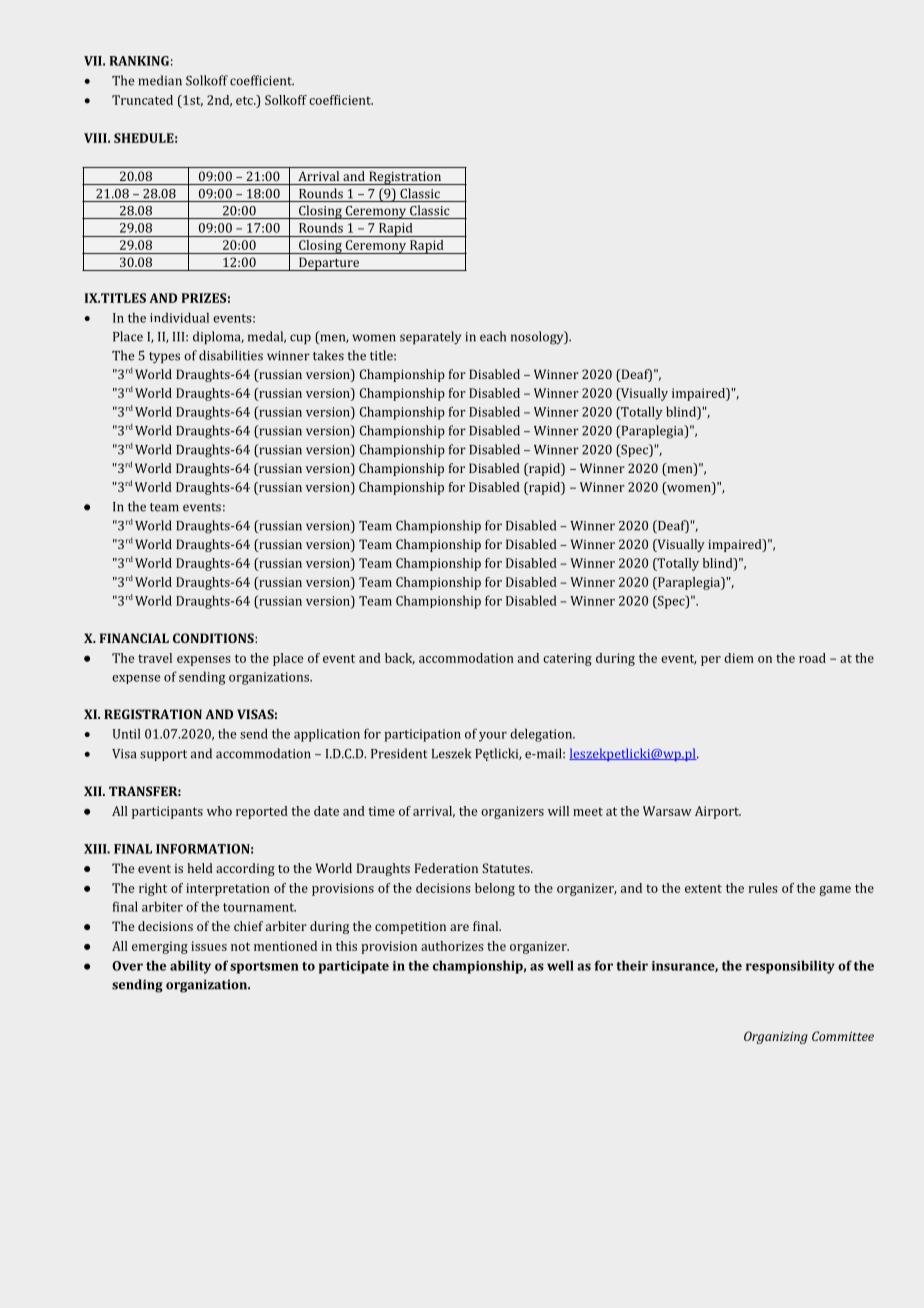  What do you see at coordinates (430, 338) in the page?
I see `separately` at bounding box center [430, 338].
